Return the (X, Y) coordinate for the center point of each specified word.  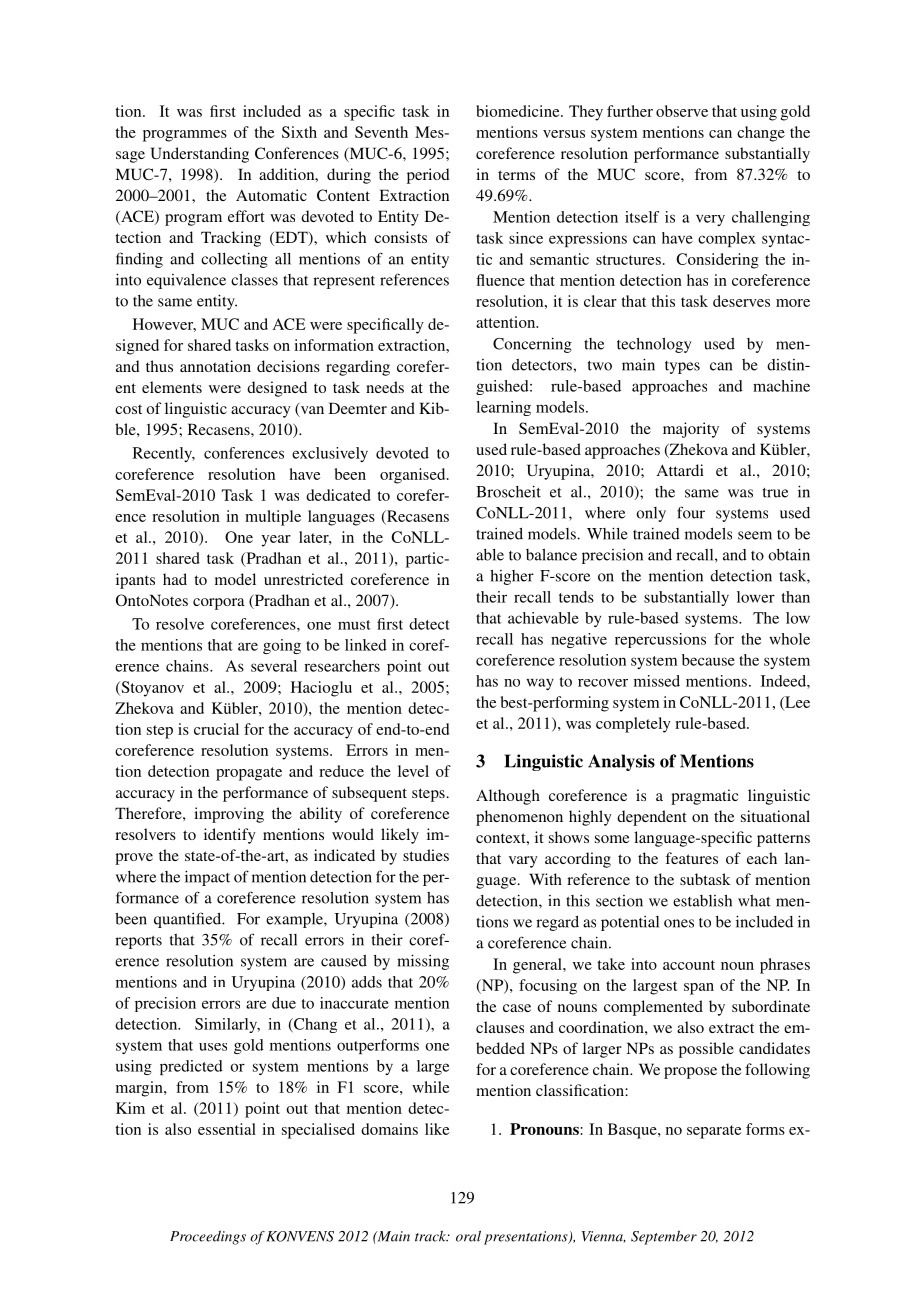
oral (468, 1236)
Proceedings (208, 1237)
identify (230, 836)
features (691, 858)
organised (414, 476)
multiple (273, 518)
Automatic (271, 195)
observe (682, 111)
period (428, 176)
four (691, 512)
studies (426, 855)
